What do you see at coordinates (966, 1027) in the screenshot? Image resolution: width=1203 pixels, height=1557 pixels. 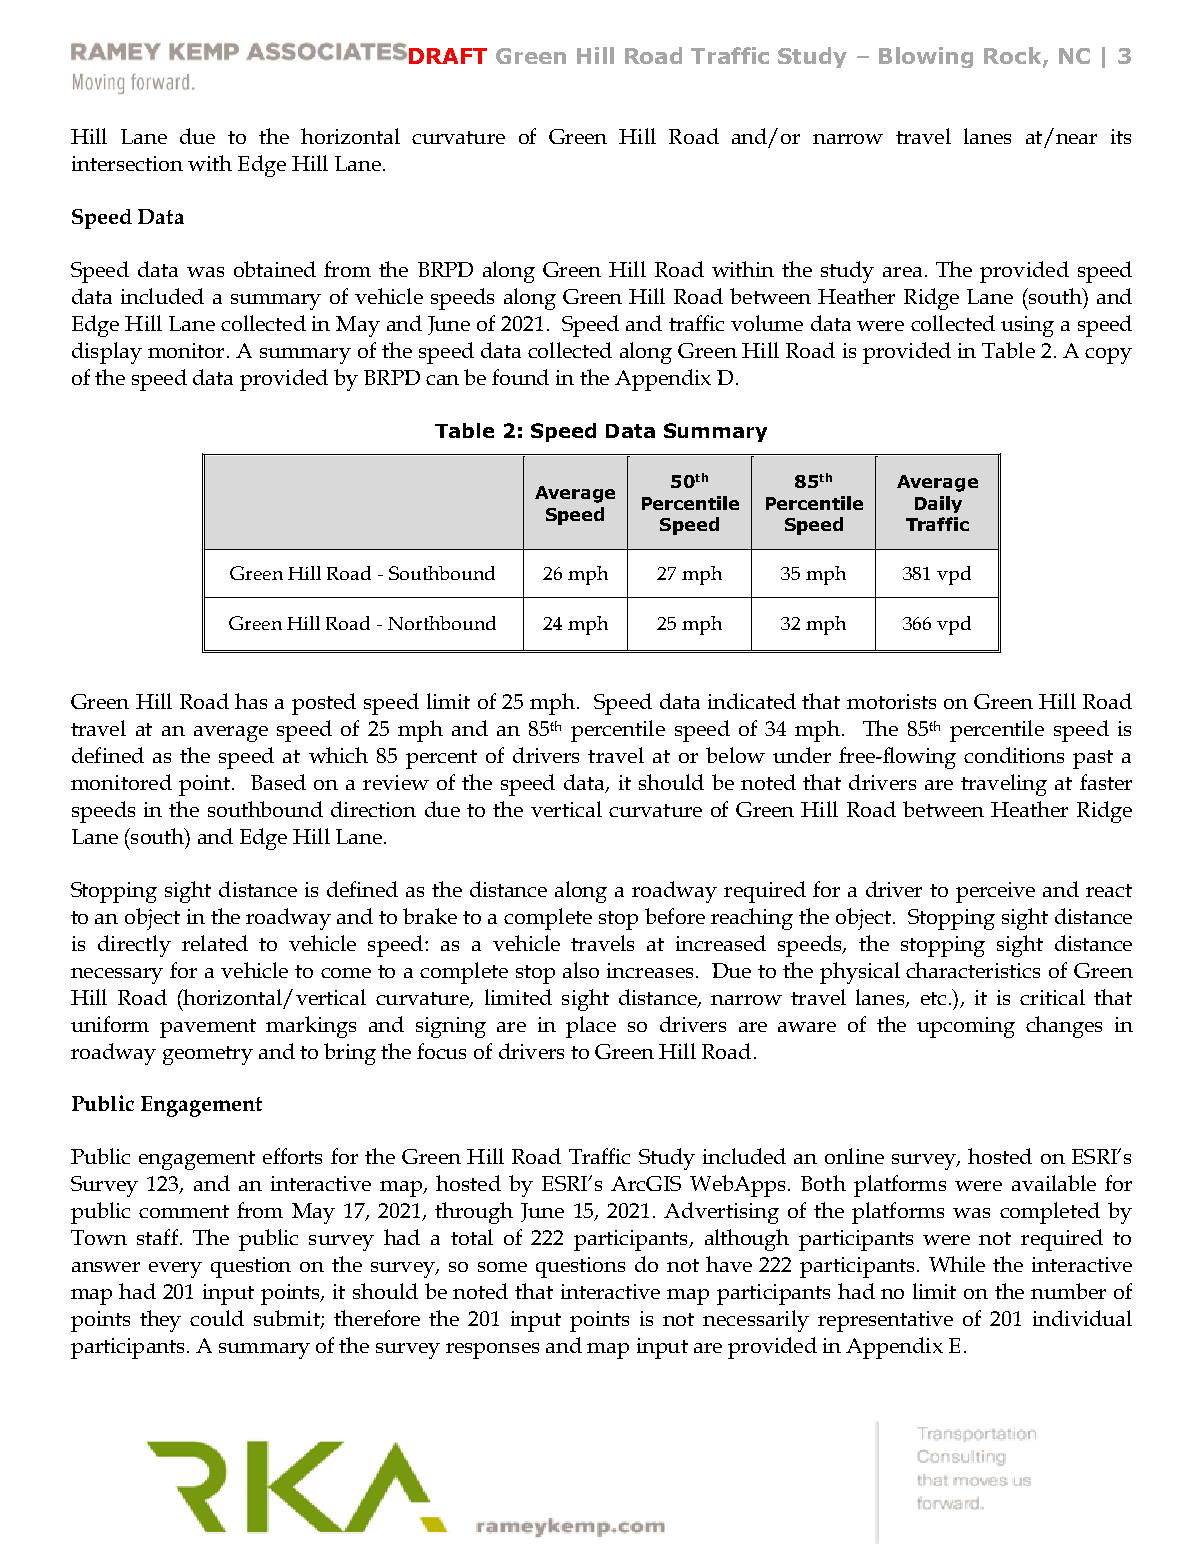 I see `upcoming` at bounding box center [966, 1027].
